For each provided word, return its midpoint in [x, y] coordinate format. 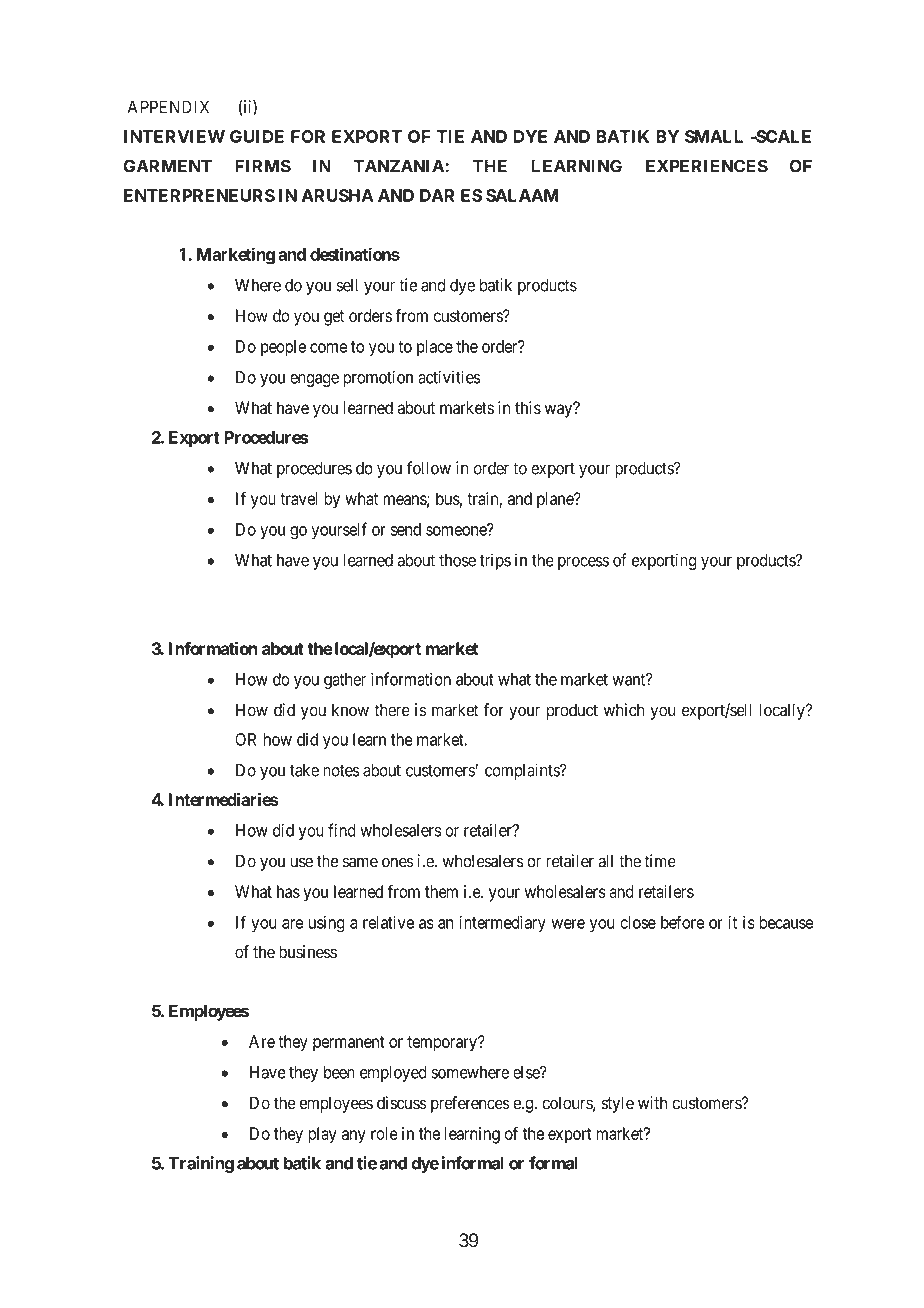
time [660, 861]
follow [428, 468]
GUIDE [257, 136]
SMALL [714, 136]
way [560, 411]
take [304, 770]
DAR [437, 195]
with [652, 1102]
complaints [523, 771]
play [322, 1135]
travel [298, 498]
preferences [470, 1104]
